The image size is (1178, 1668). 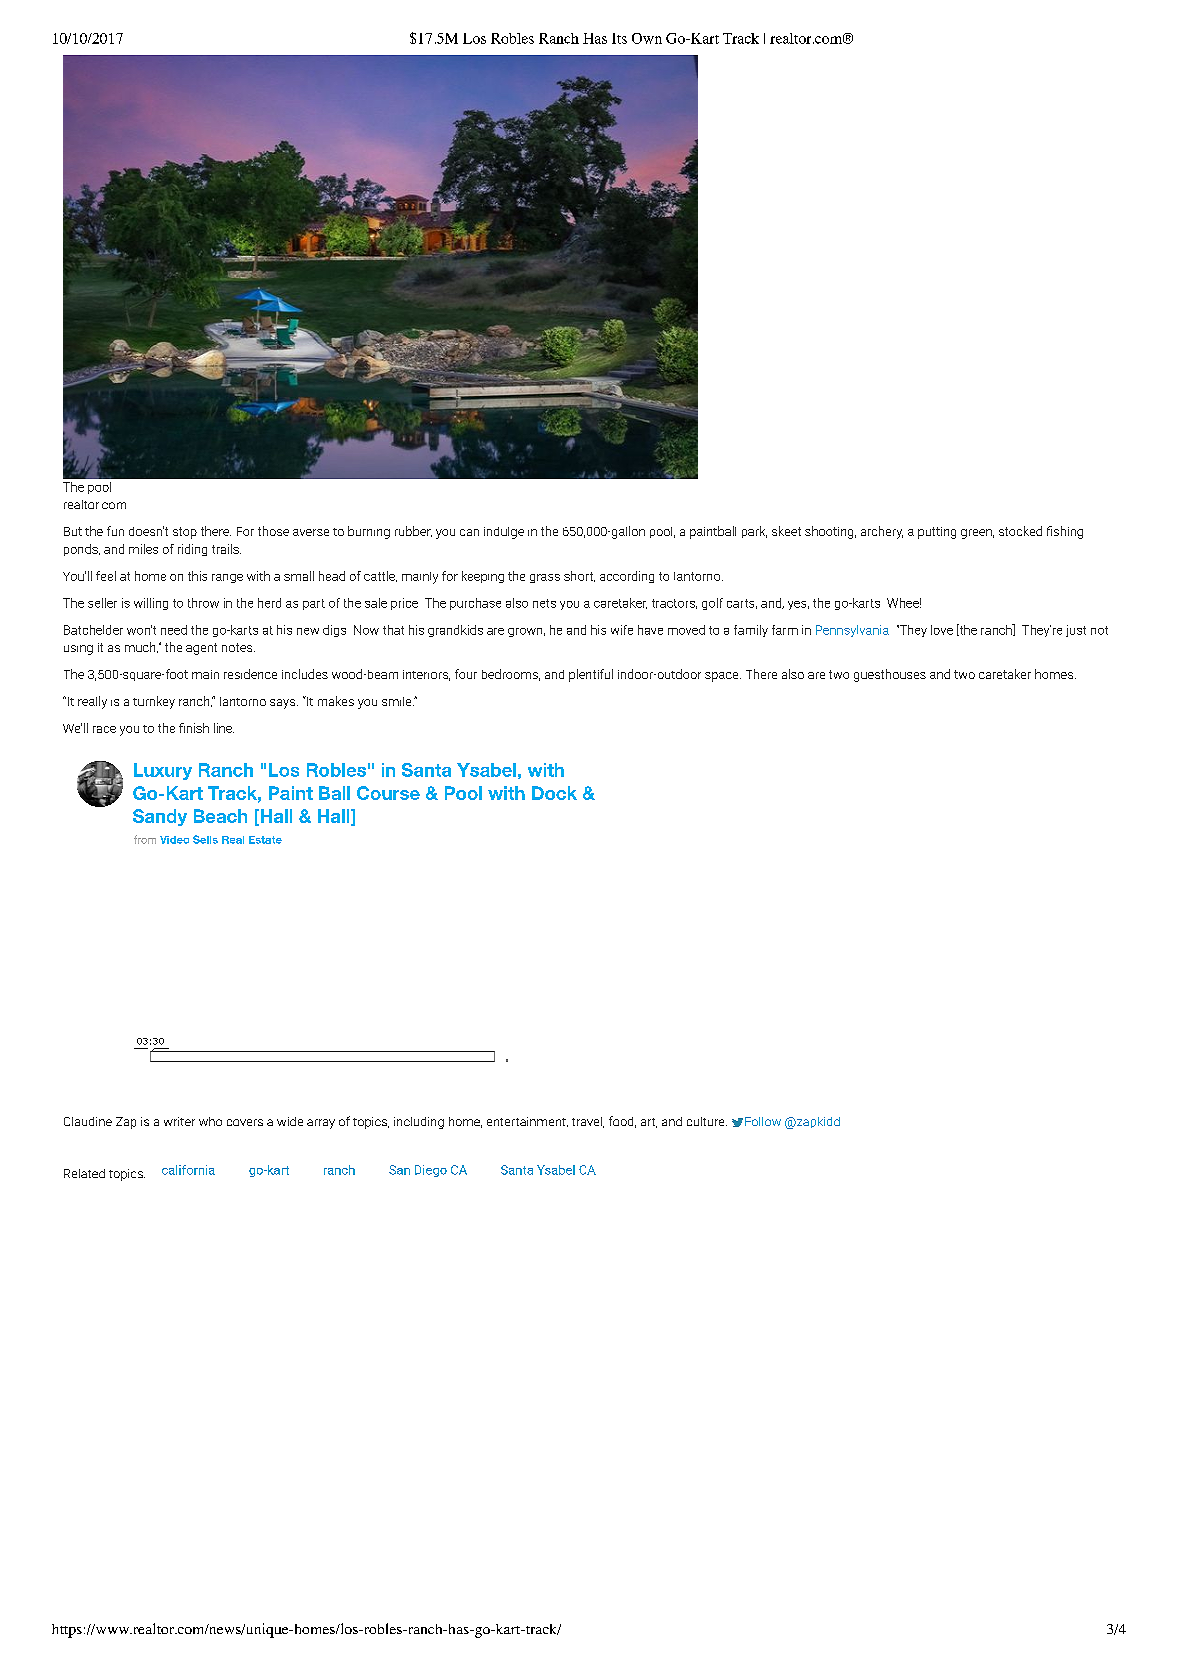 What do you see at coordinates (763, 1121) in the screenshot?
I see `Follow` at bounding box center [763, 1121].
